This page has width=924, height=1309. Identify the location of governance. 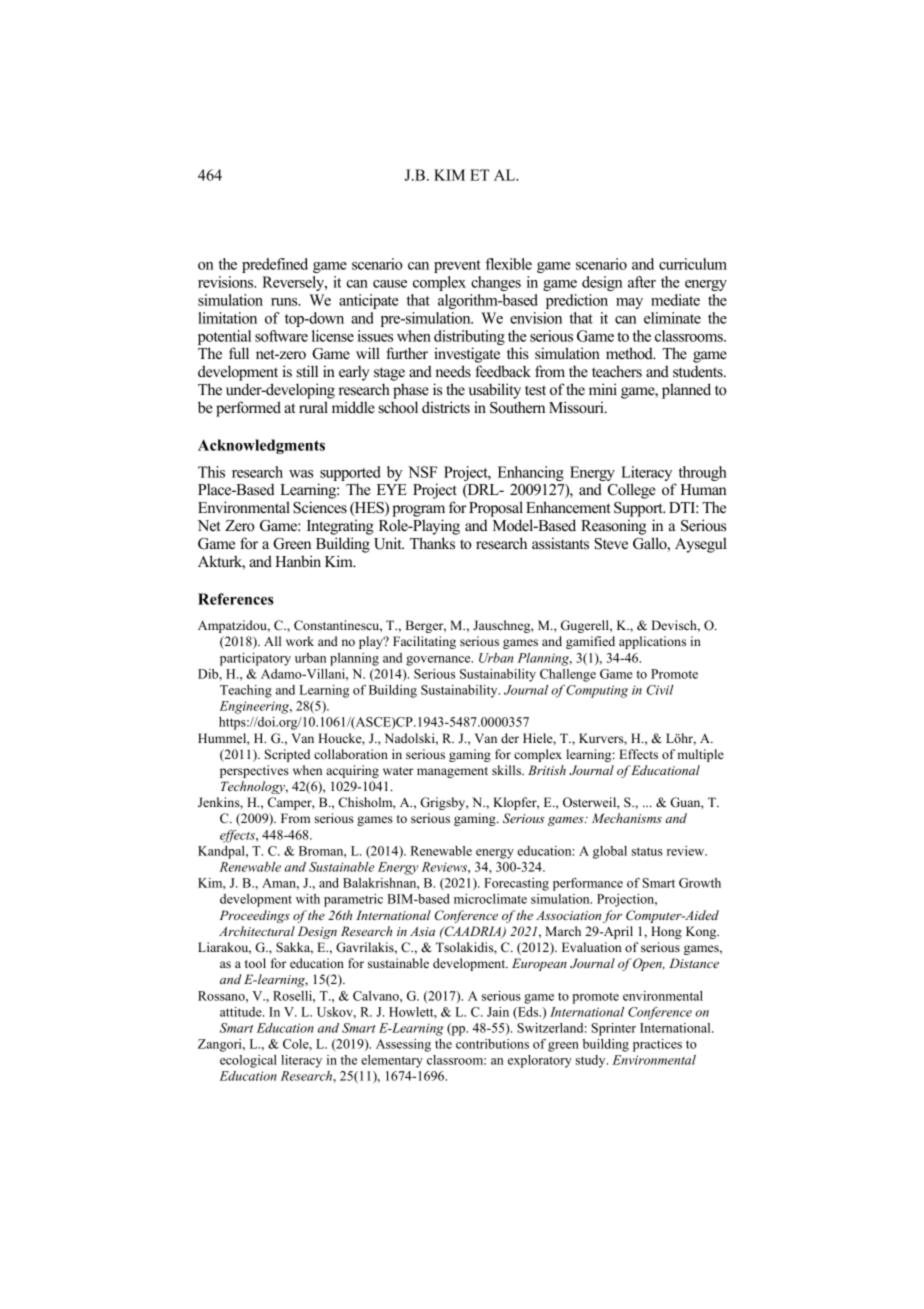
(439, 661).
